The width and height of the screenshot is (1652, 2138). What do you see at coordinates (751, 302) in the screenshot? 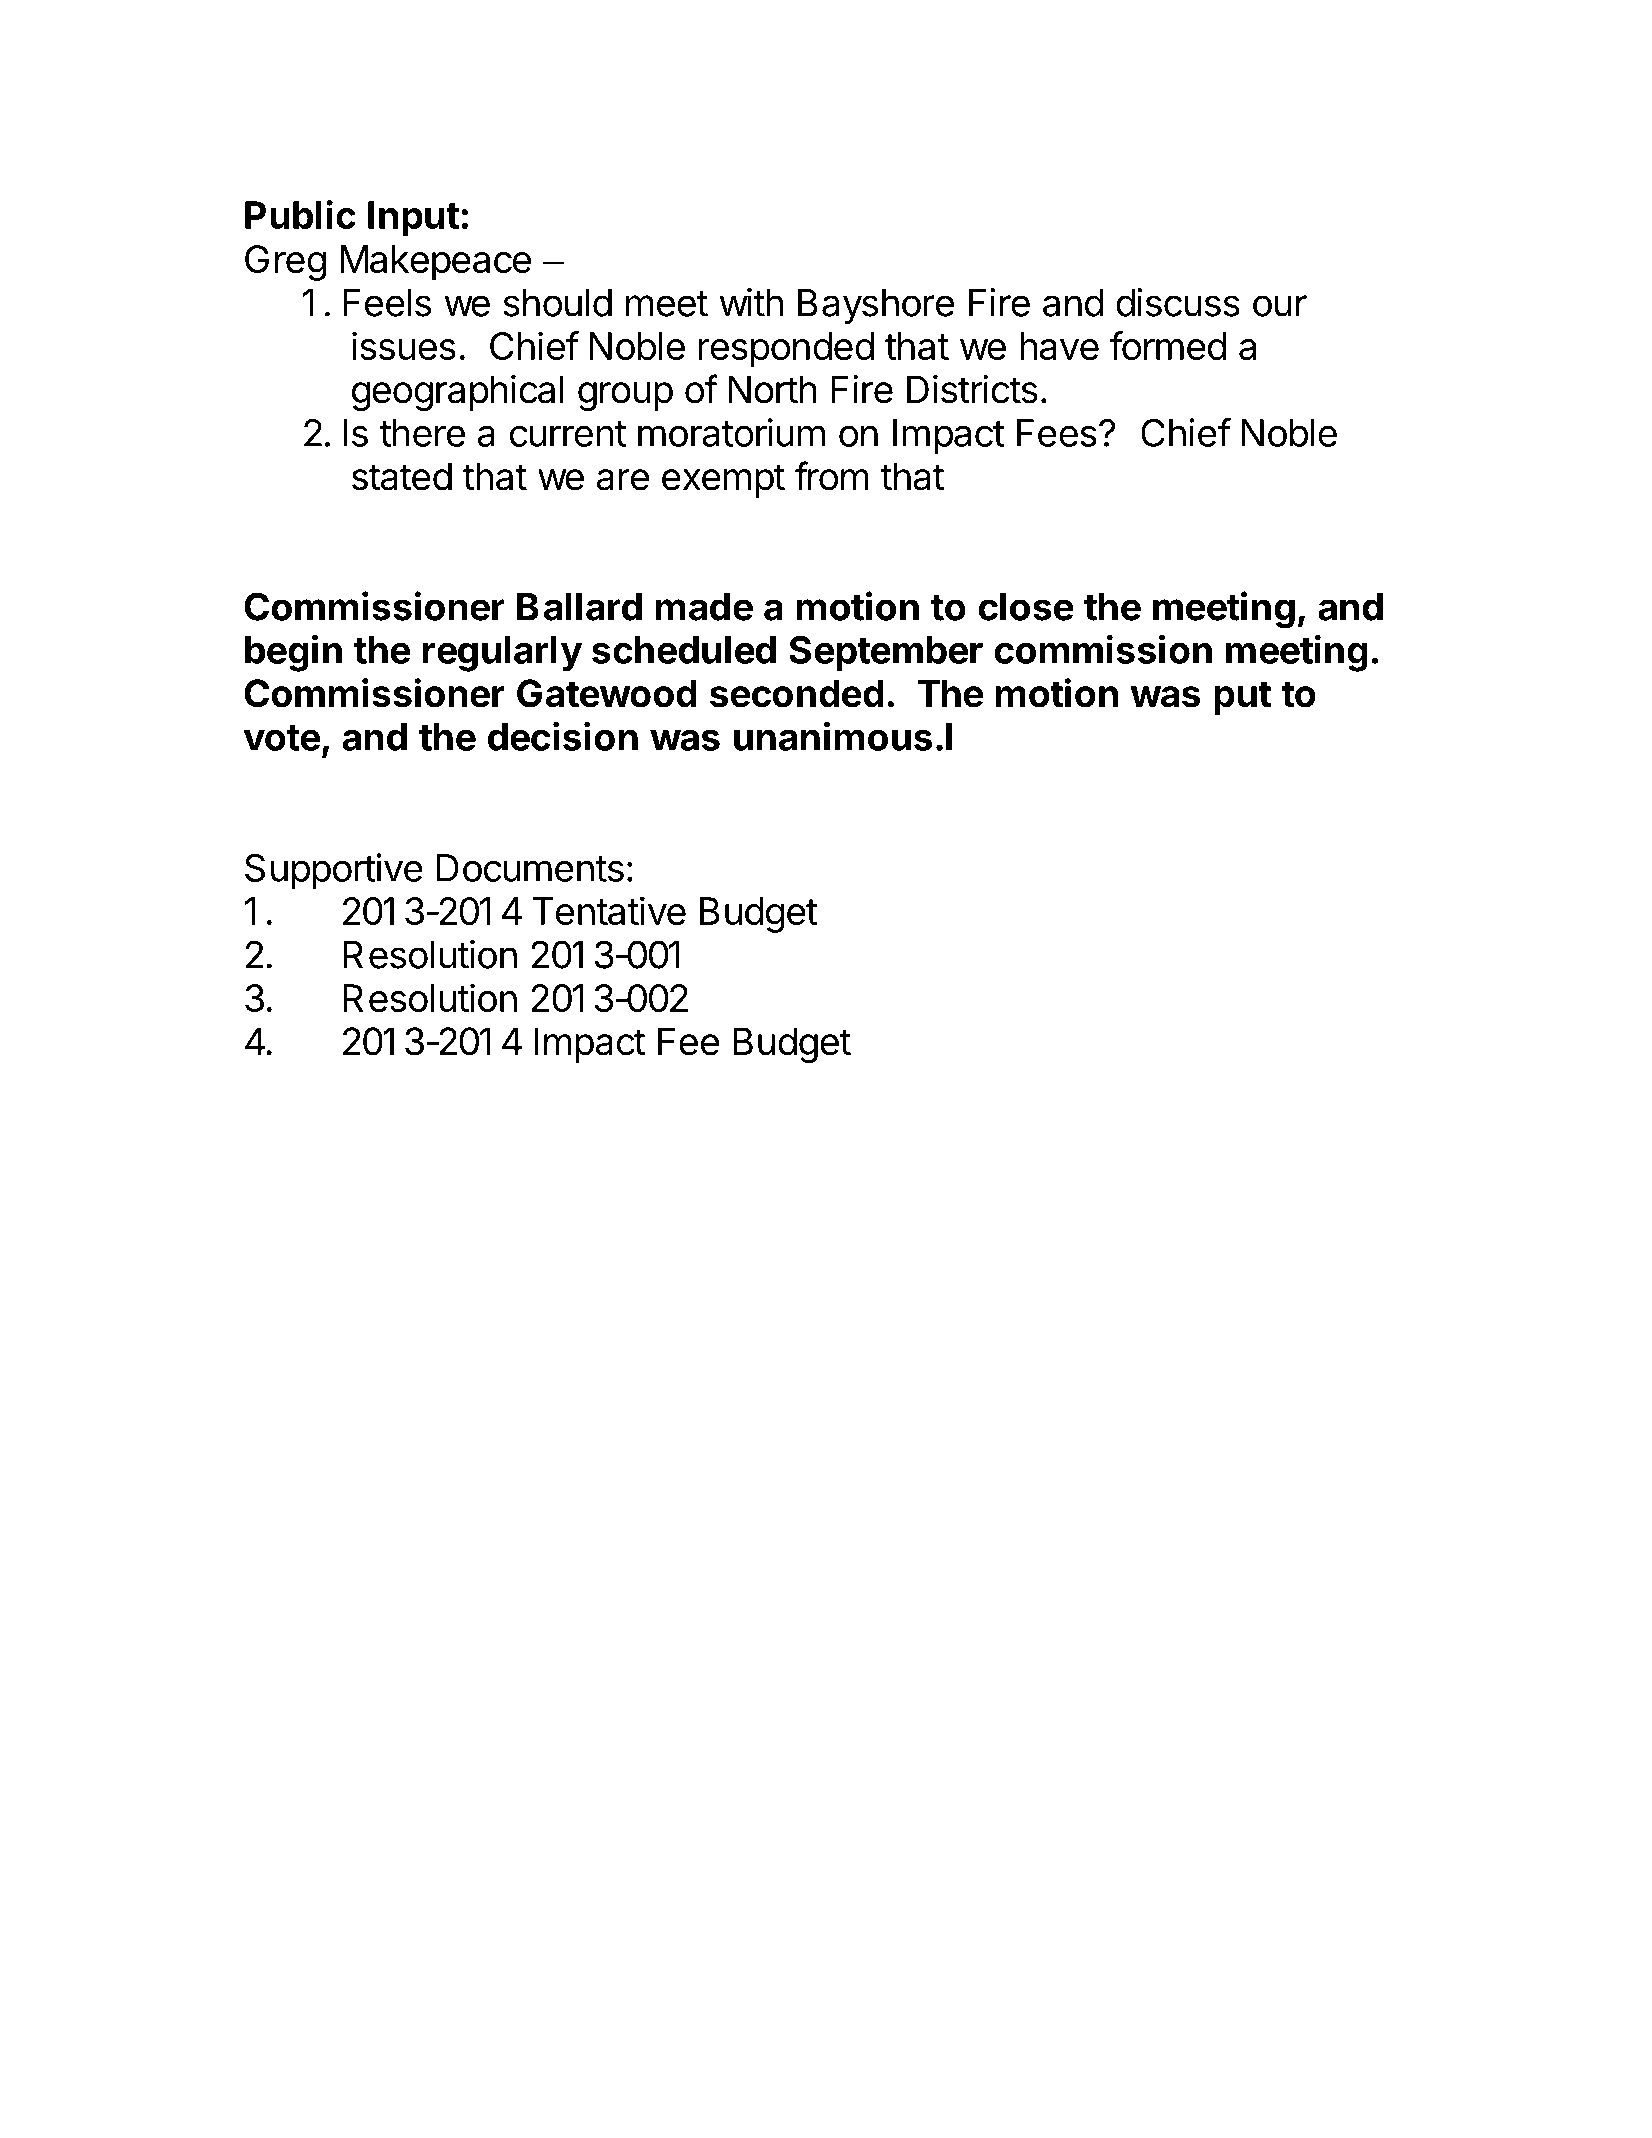
I see `with` at bounding box center [751, 302].
